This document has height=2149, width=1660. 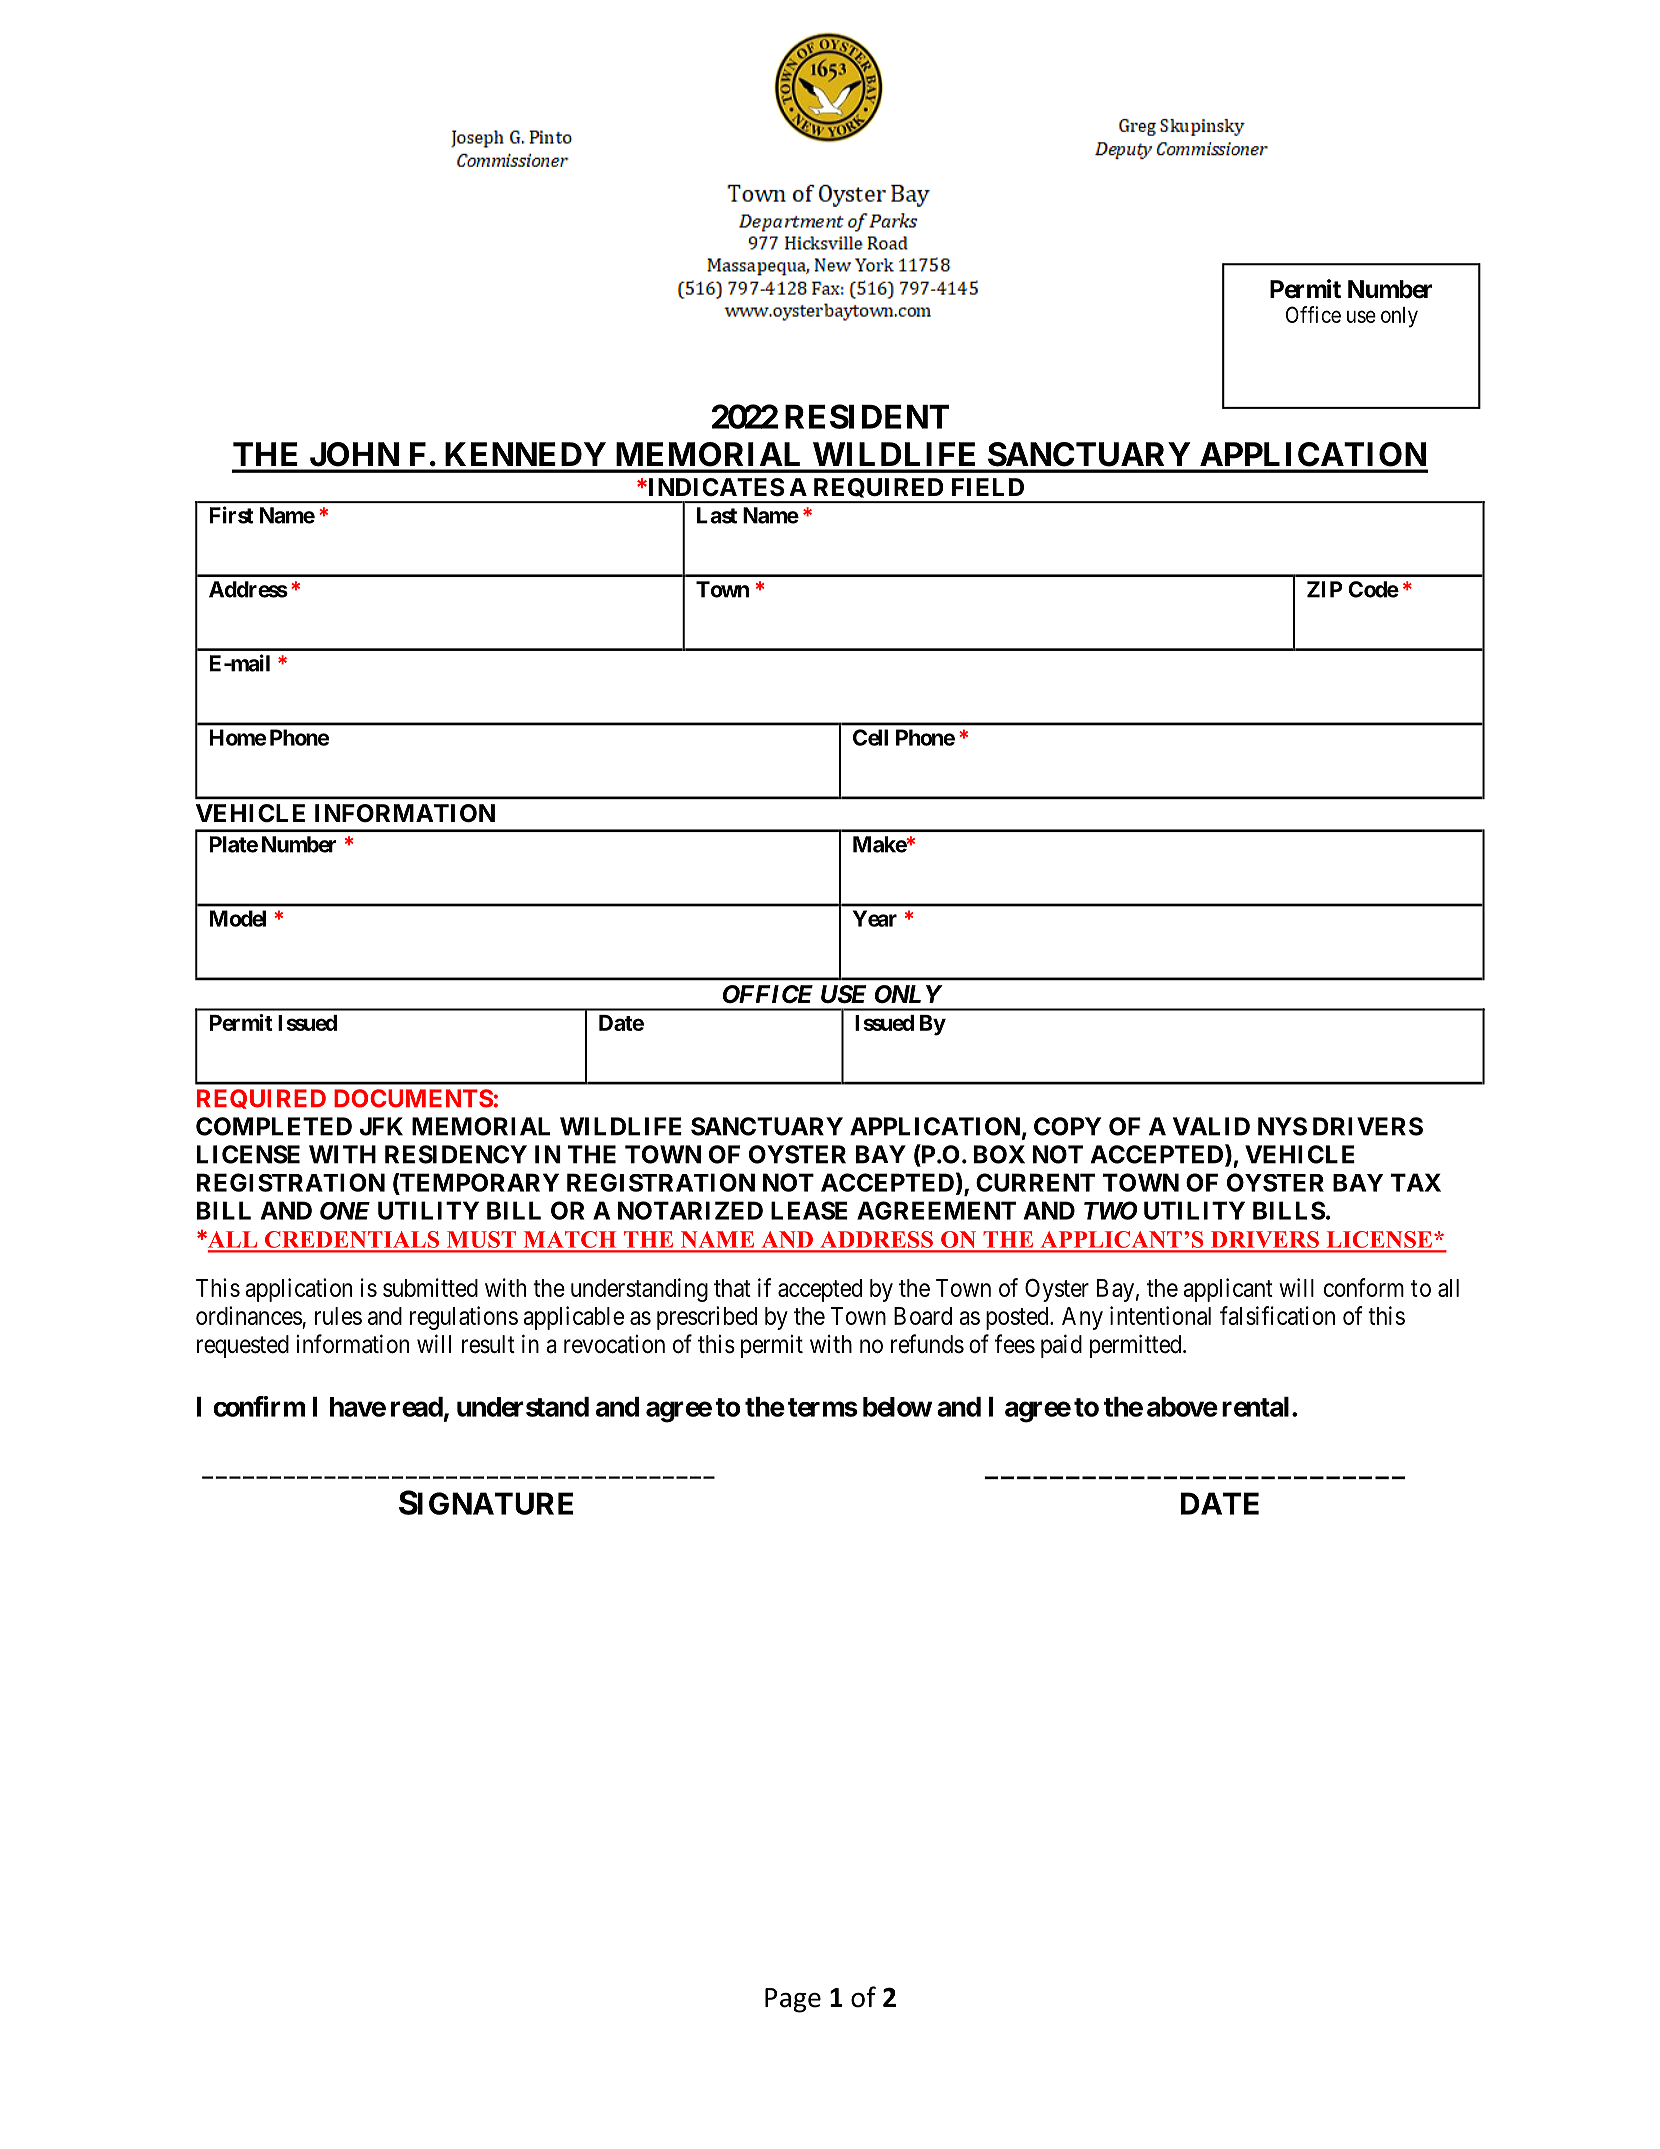 What do you see at coordinates (417, 1407) in the document?
I see `read` at bounding box center [417, 1407].
